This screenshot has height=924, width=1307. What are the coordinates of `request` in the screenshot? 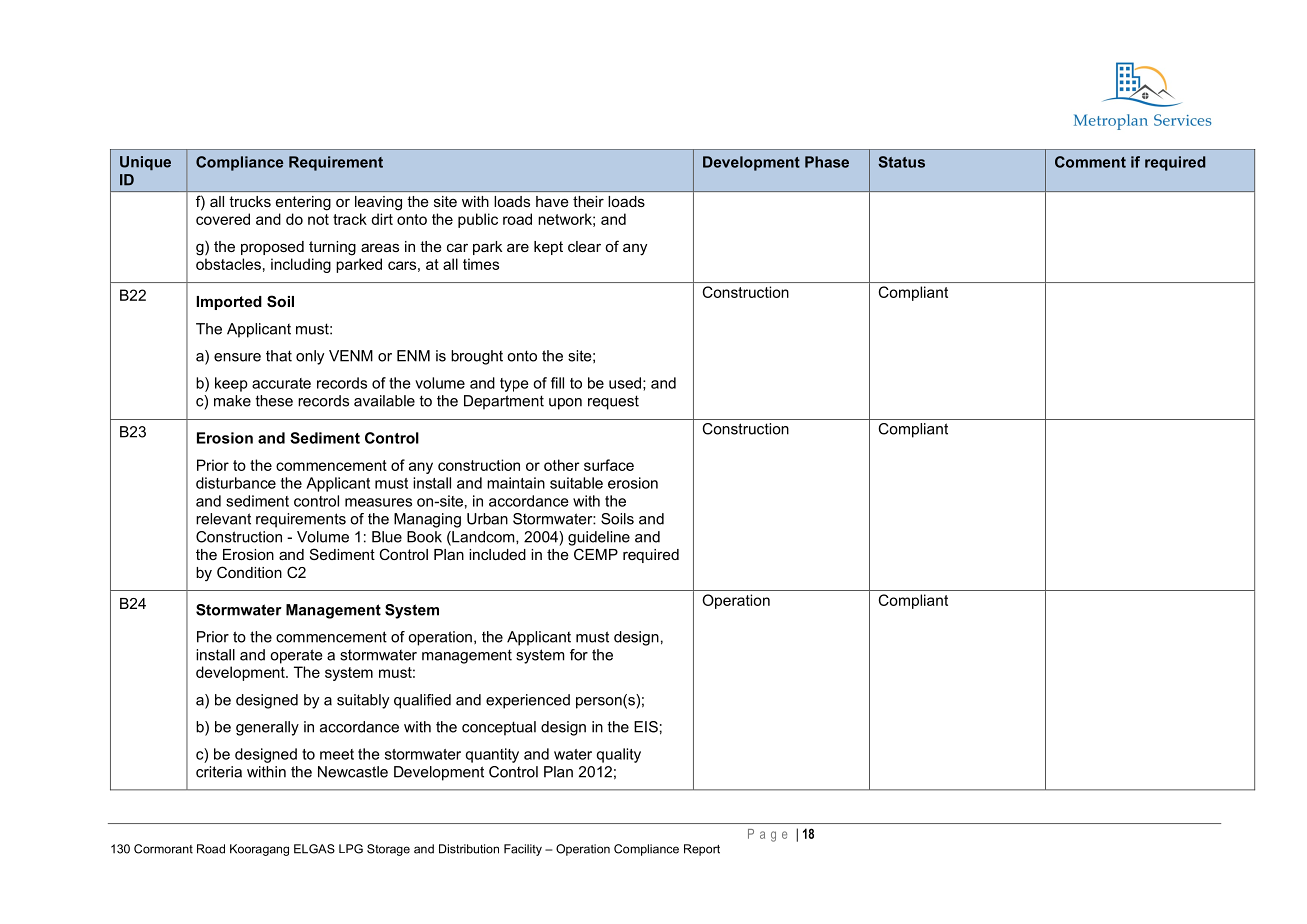 It's located at (613, 402).
